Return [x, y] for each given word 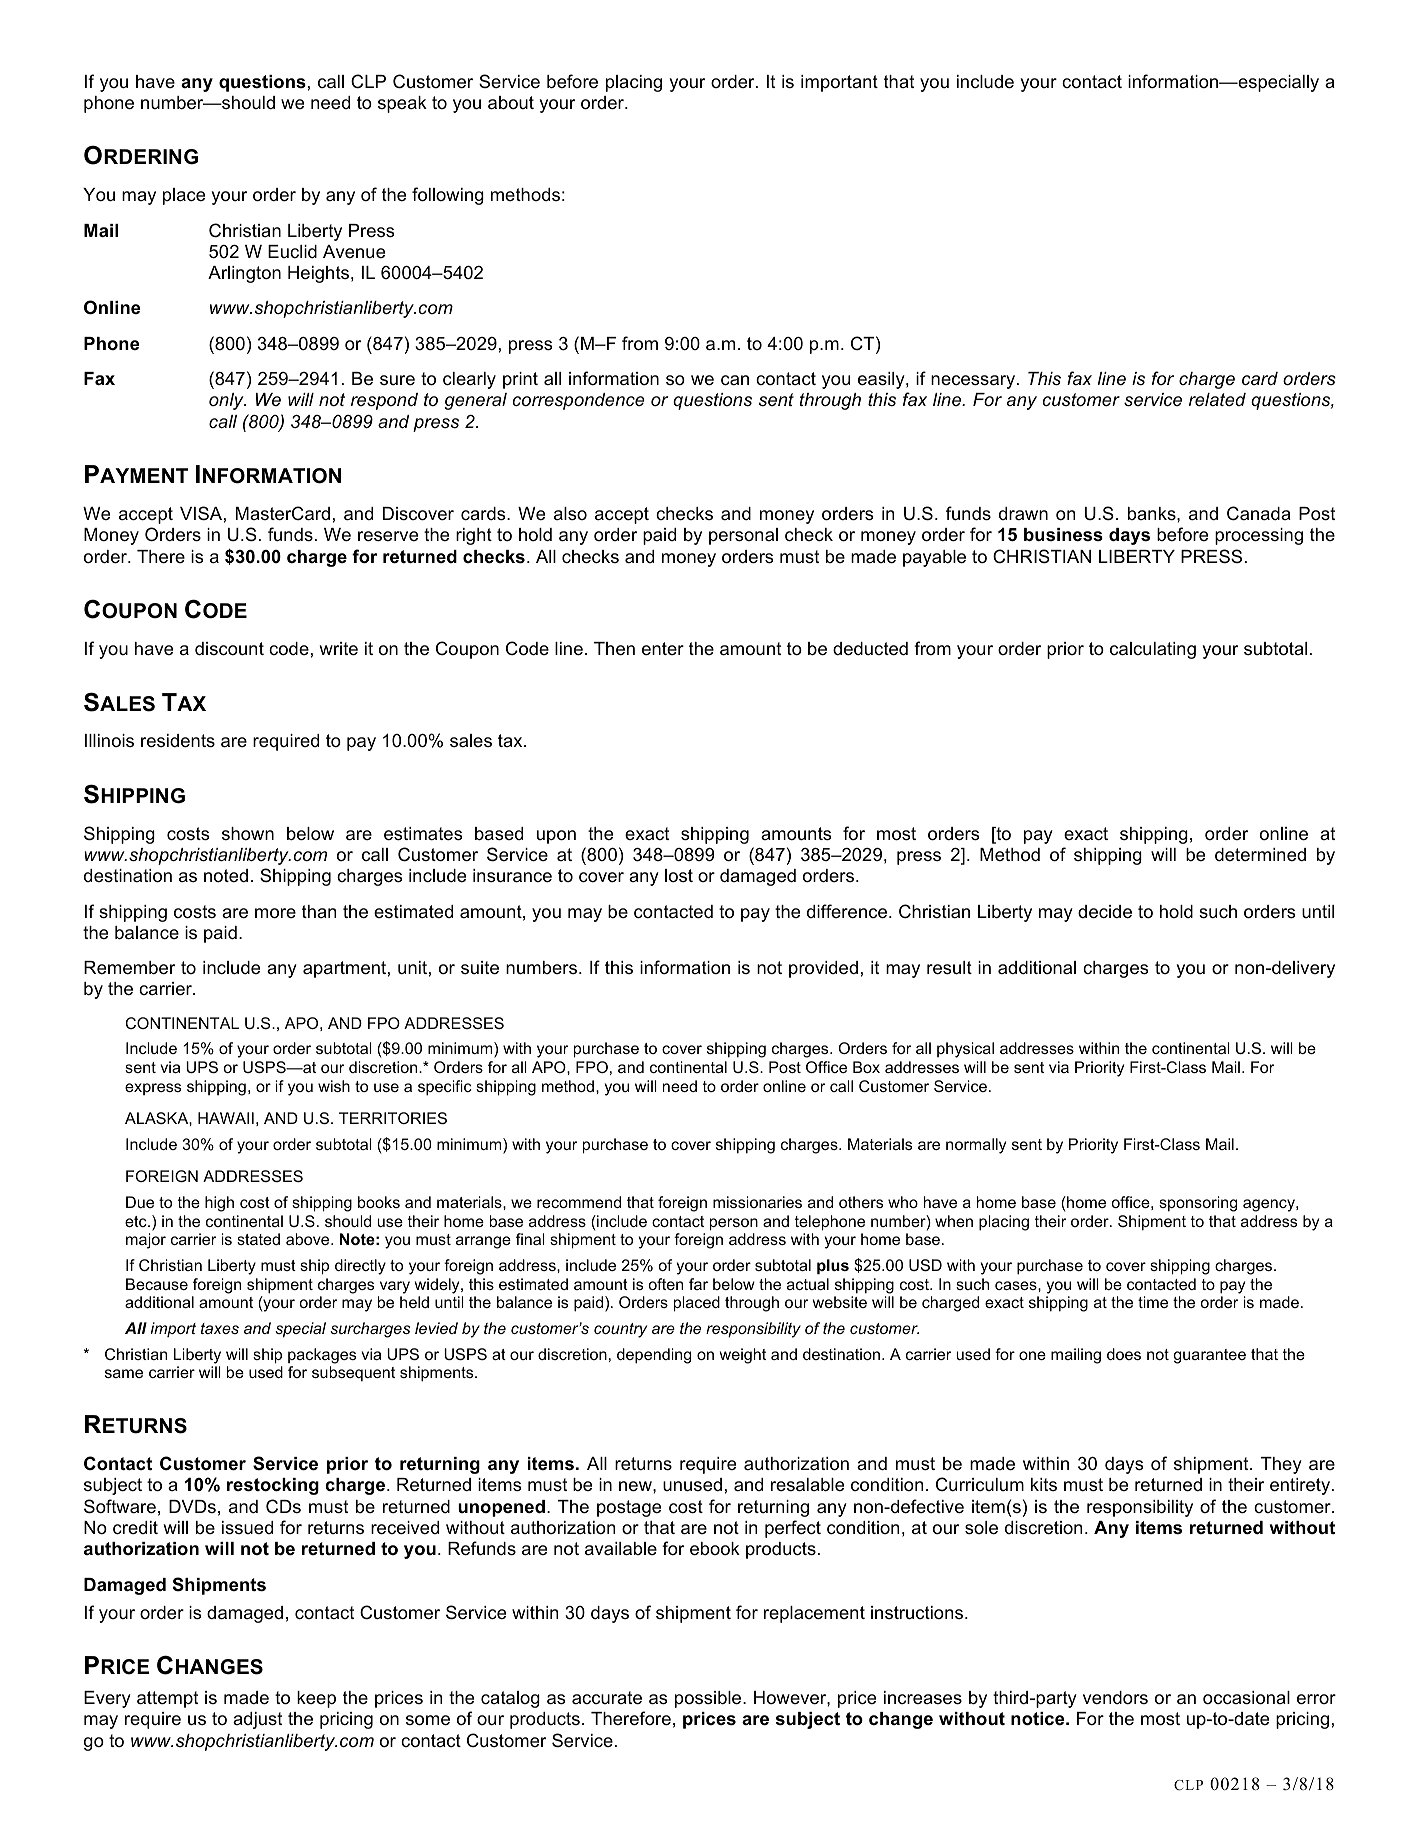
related [1217, 400]
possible [709, 1699]
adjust [257, 1720]
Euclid [292, 251]
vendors [1115, 1697]
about [511, 103]
